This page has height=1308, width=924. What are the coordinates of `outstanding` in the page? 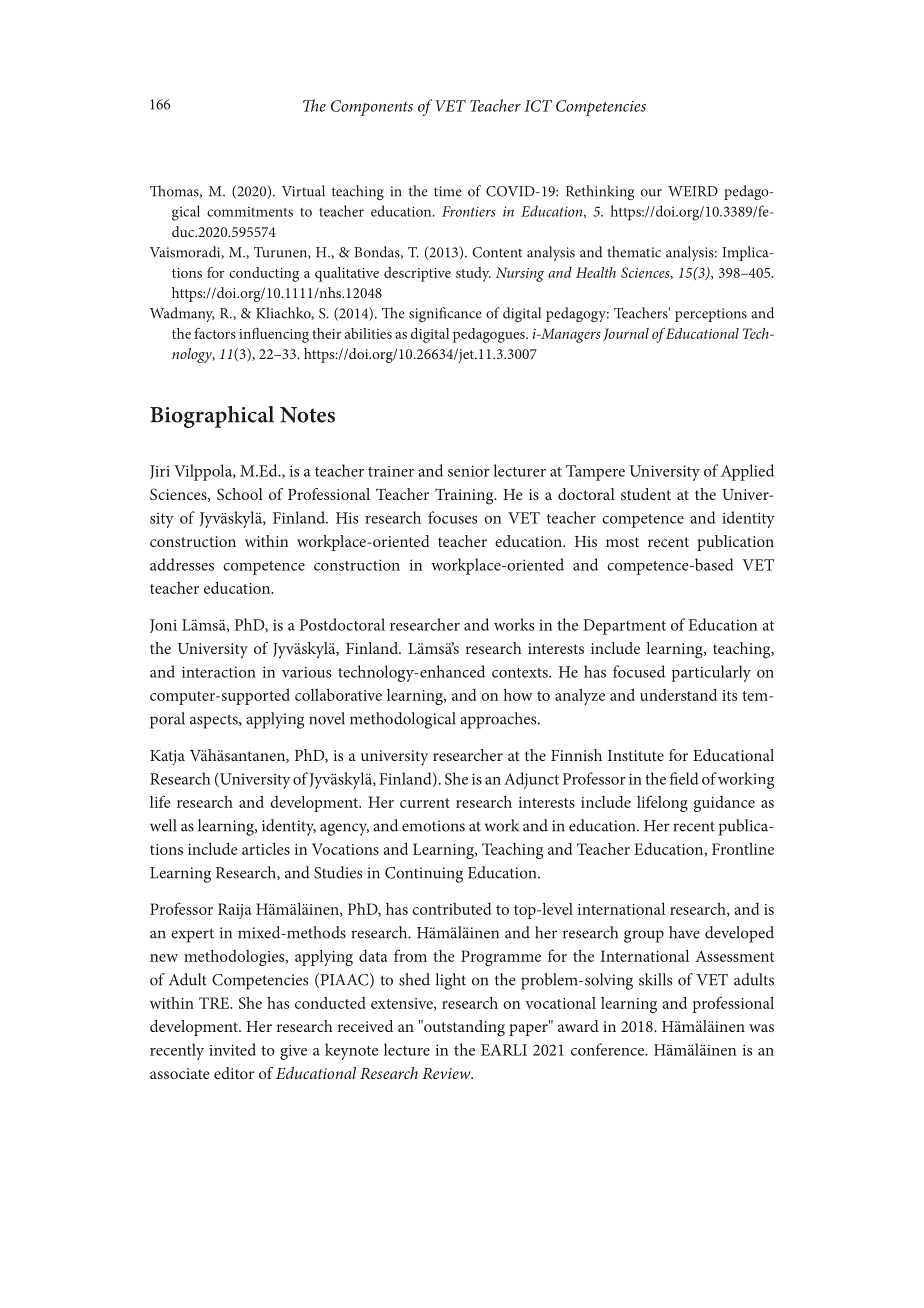 It's located at (463, 1028).
